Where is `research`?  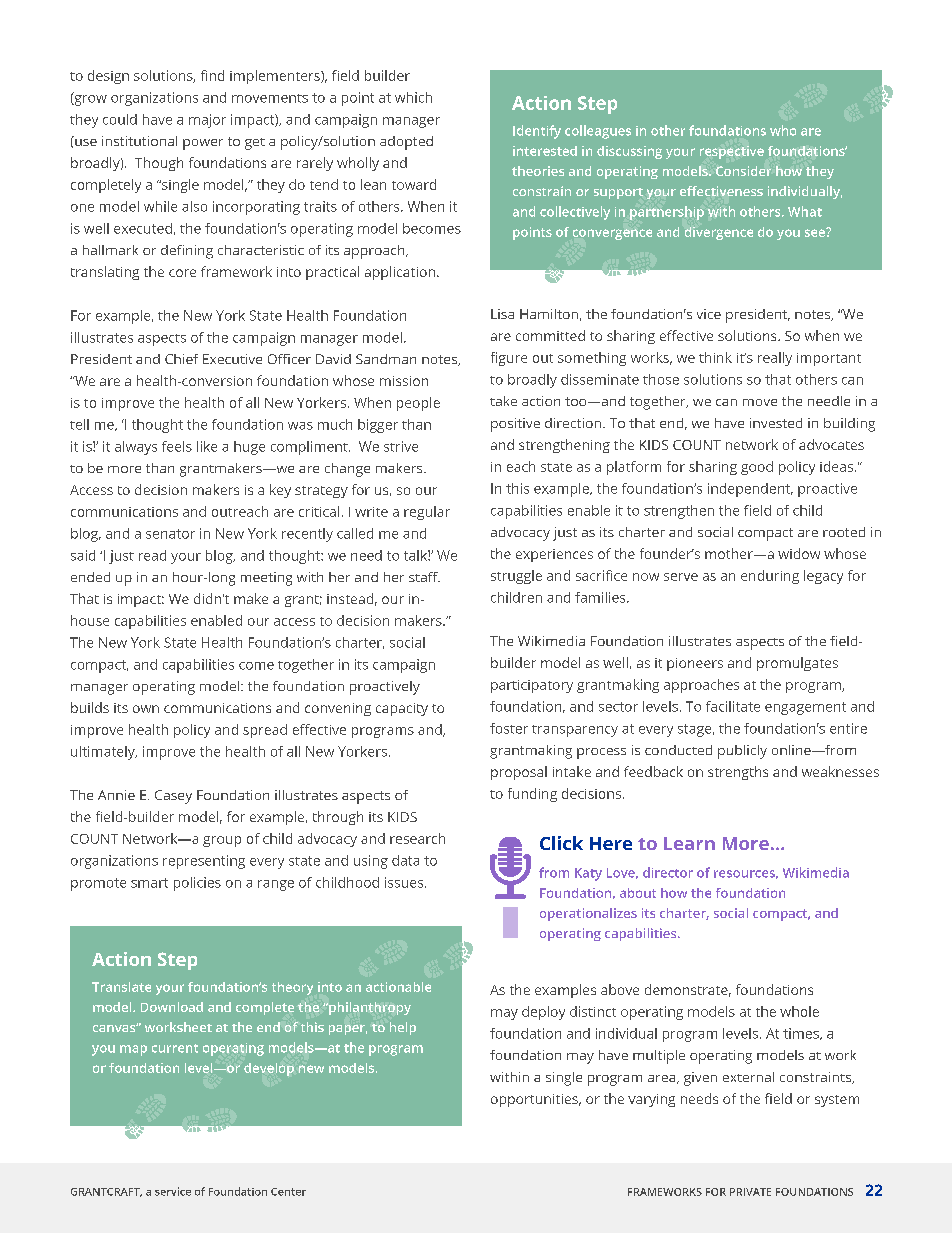
research is located at coordinates (417, 838).
